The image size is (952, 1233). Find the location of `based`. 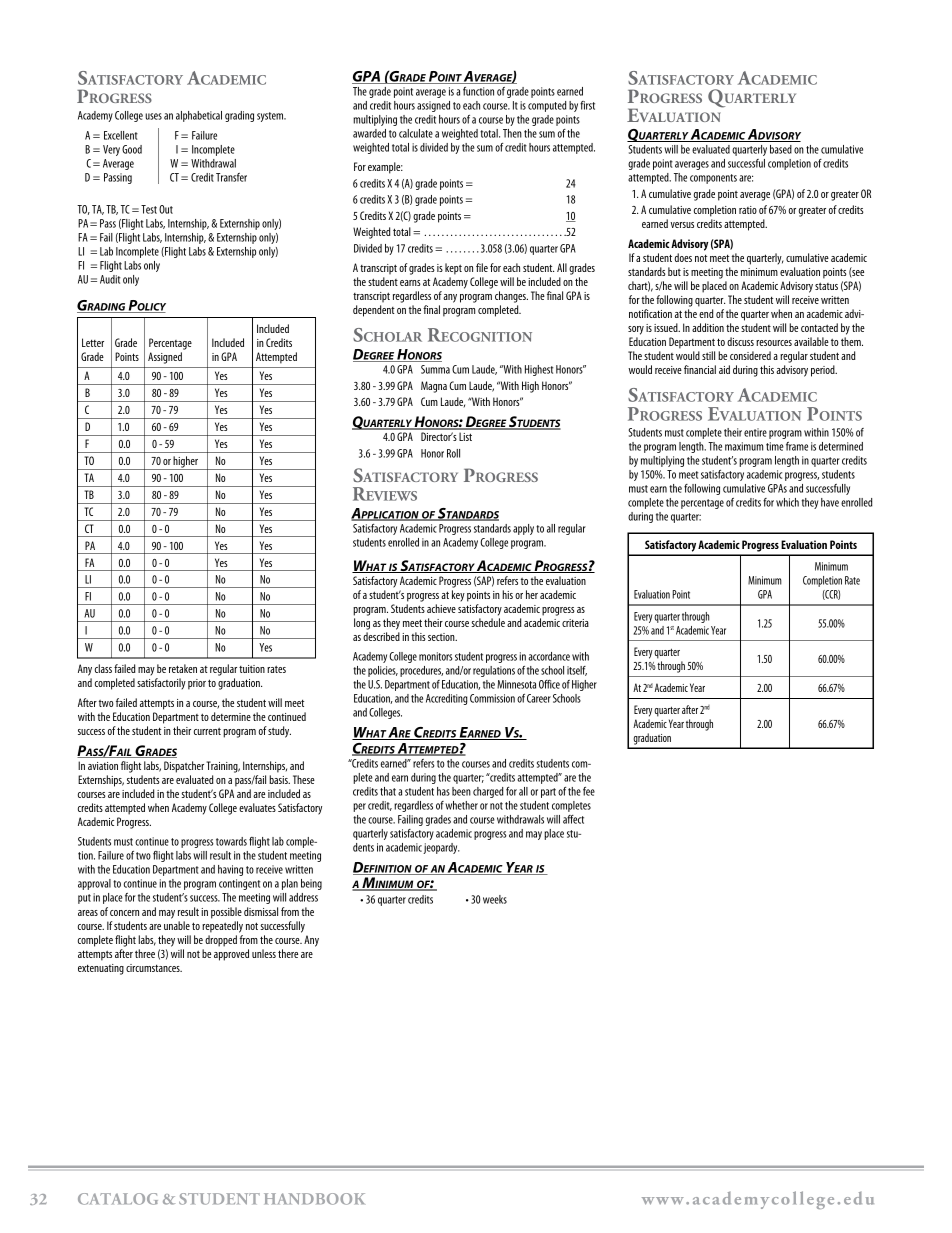

based is located at coordinates (781, 149).
